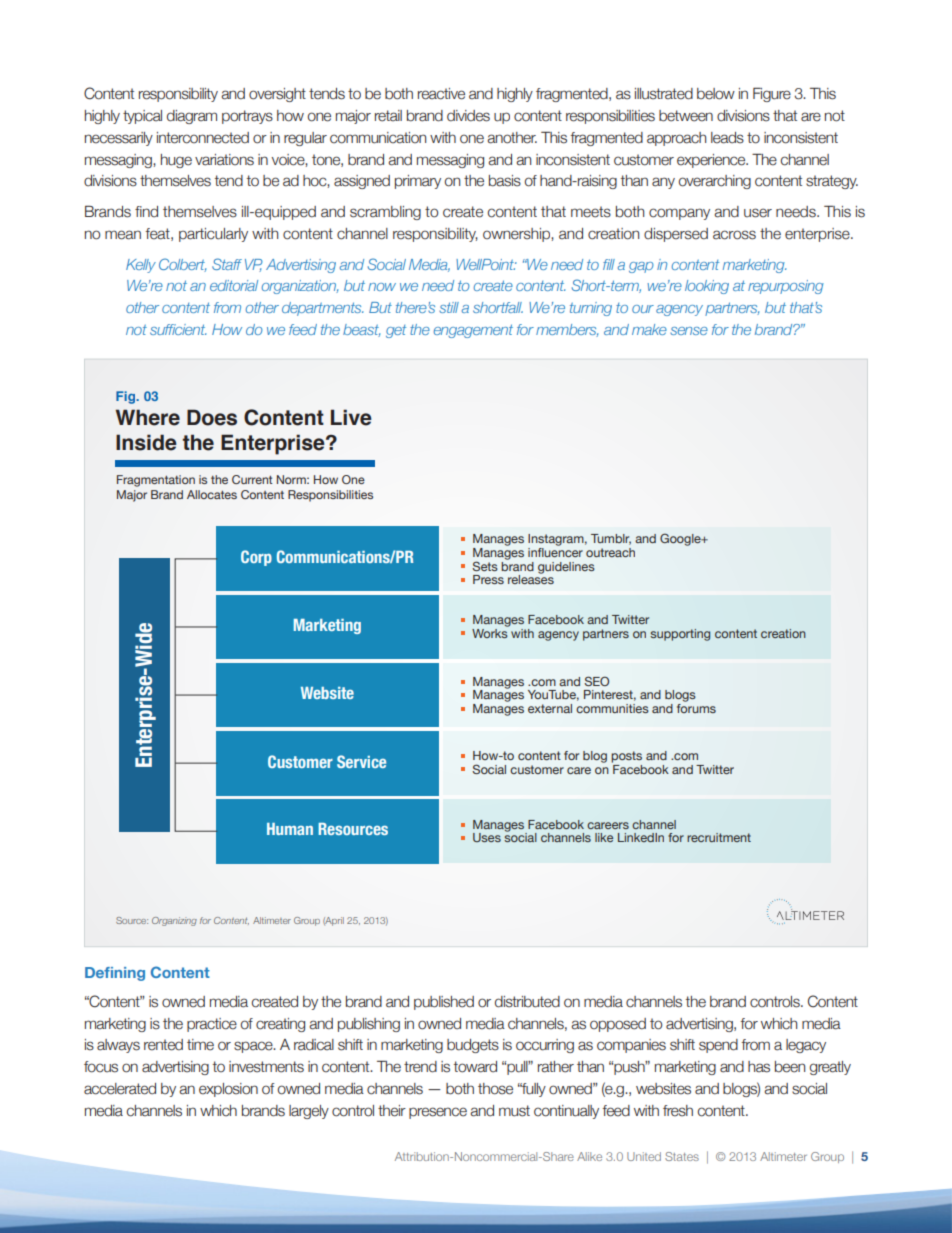 Image resolution: width=952 pixels, height=1233 pixels. What do you see at coordinates (487, 837) in the screenshot?
I see `Uses` at bounding box center [487, 837].
